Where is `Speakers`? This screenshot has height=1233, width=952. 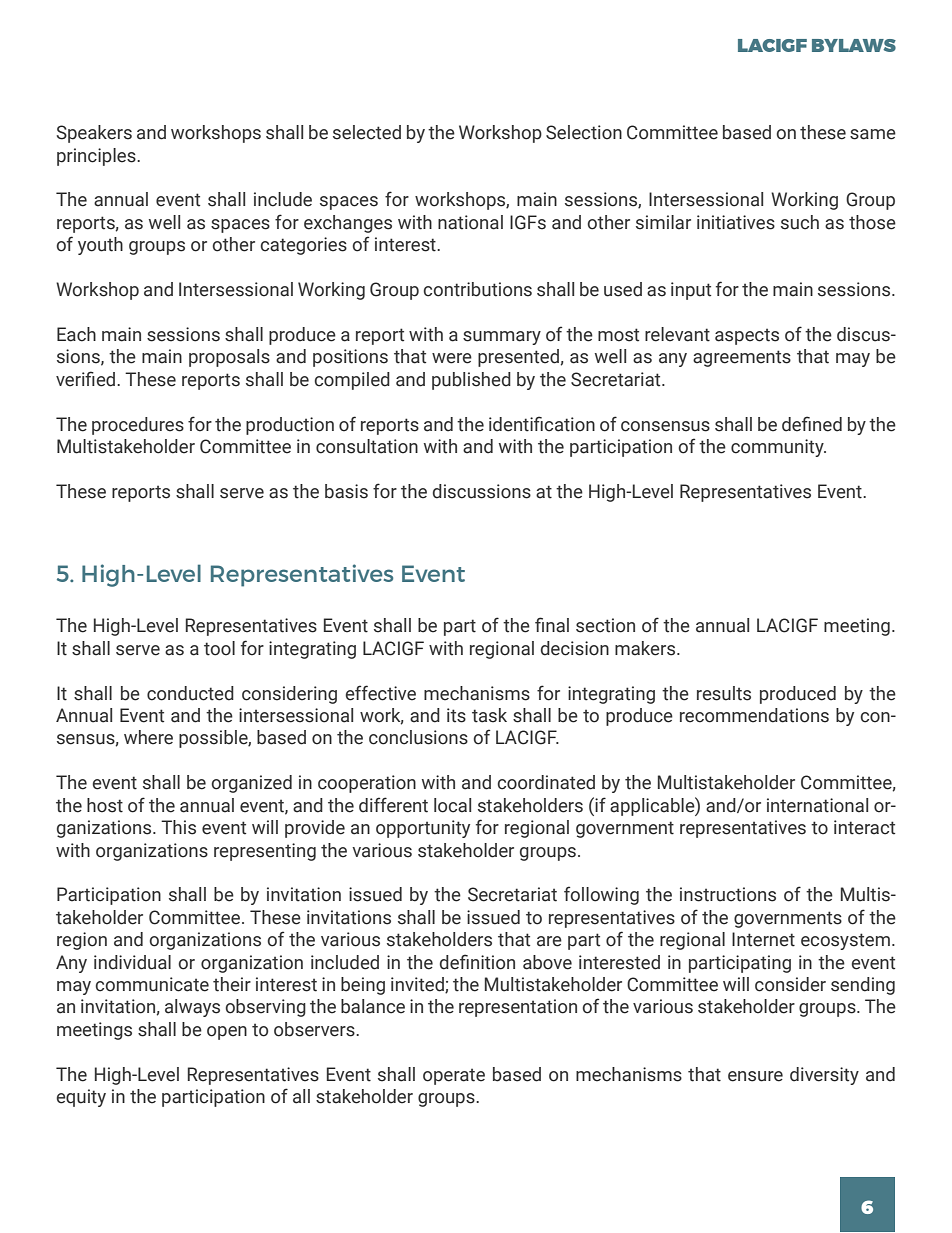 Speakers is located at coordinates (94, 134).
